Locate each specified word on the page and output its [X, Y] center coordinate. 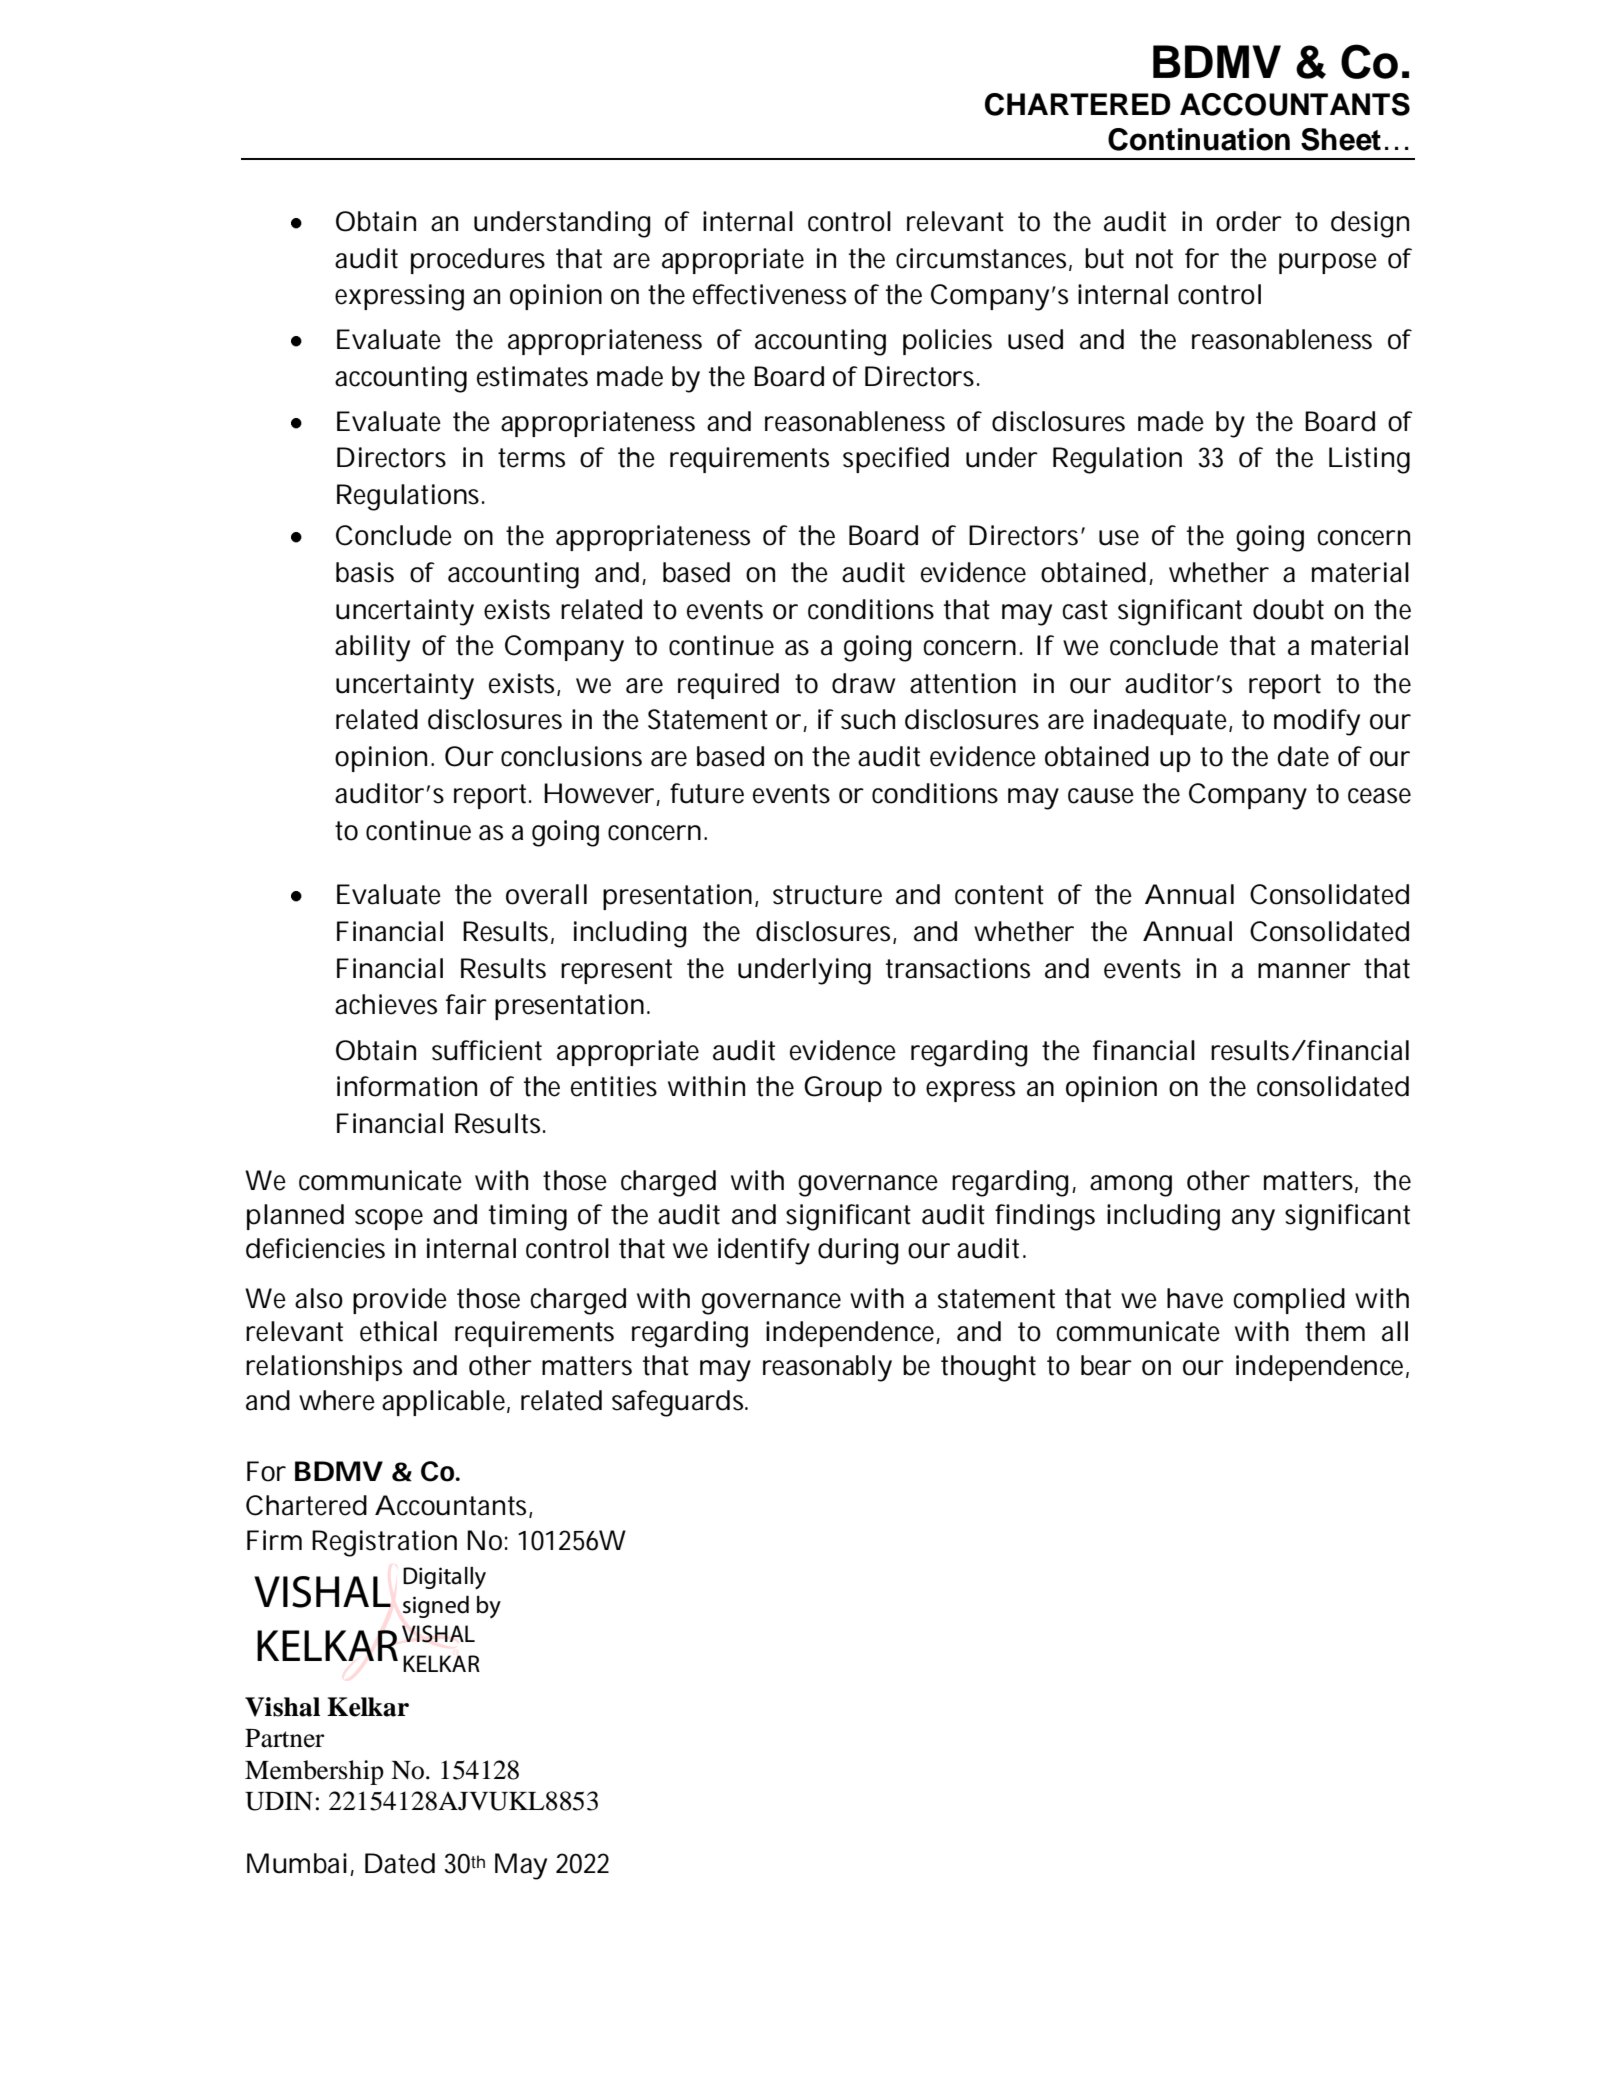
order [1249, 221]
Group [843, 1089]
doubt [1288, 609]
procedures [478, 261]
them [1335, 1331]
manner [1304, 971]
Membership [314, 1772]
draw [863, 683]
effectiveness [769, 294]
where [337, 1400]
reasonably [827, 1368]
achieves [386, 1004]
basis [365, 572]
